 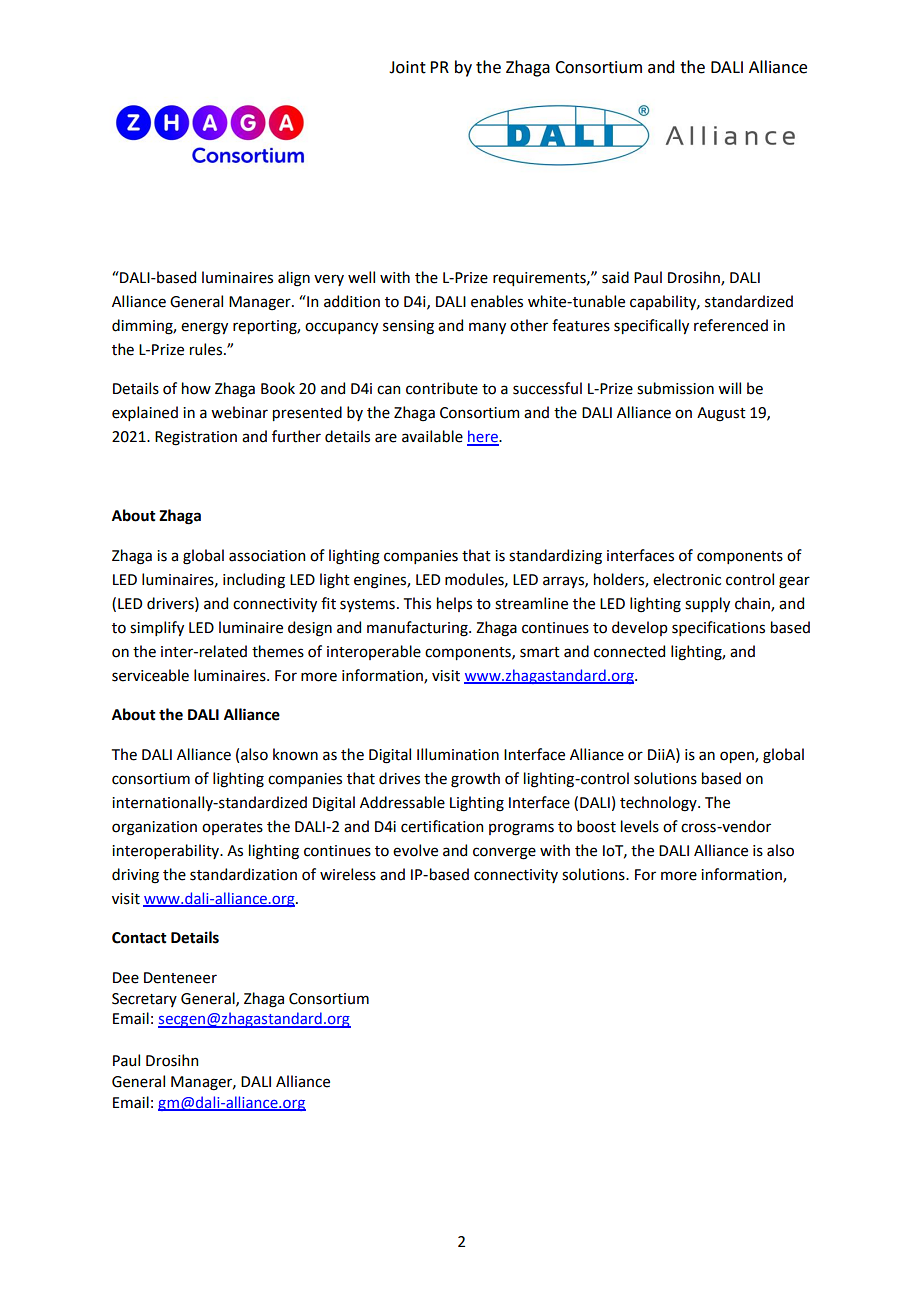 I want to click on well, so click(x=361, y=277).
